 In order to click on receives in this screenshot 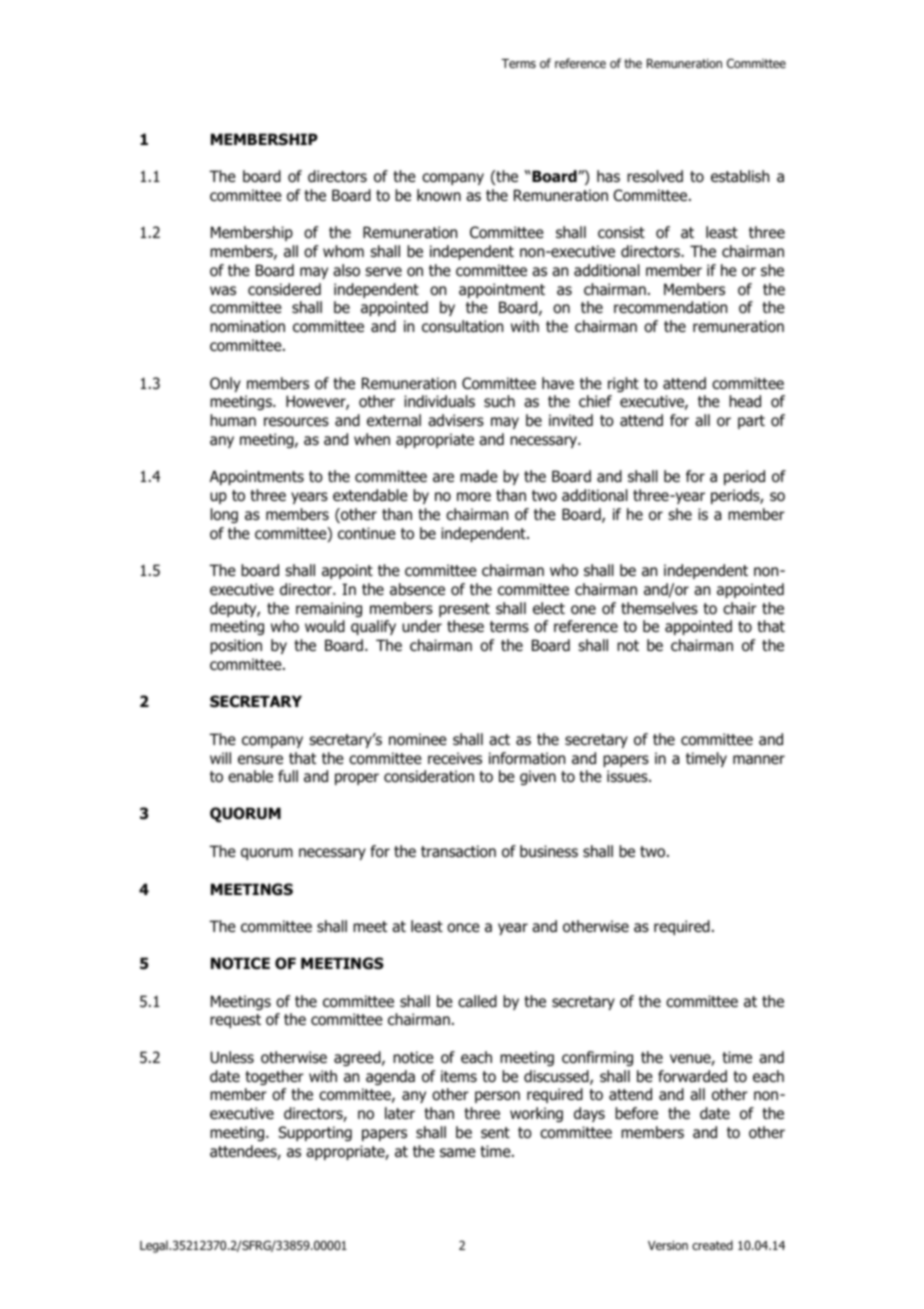, I will do `click(455, 758)`.
